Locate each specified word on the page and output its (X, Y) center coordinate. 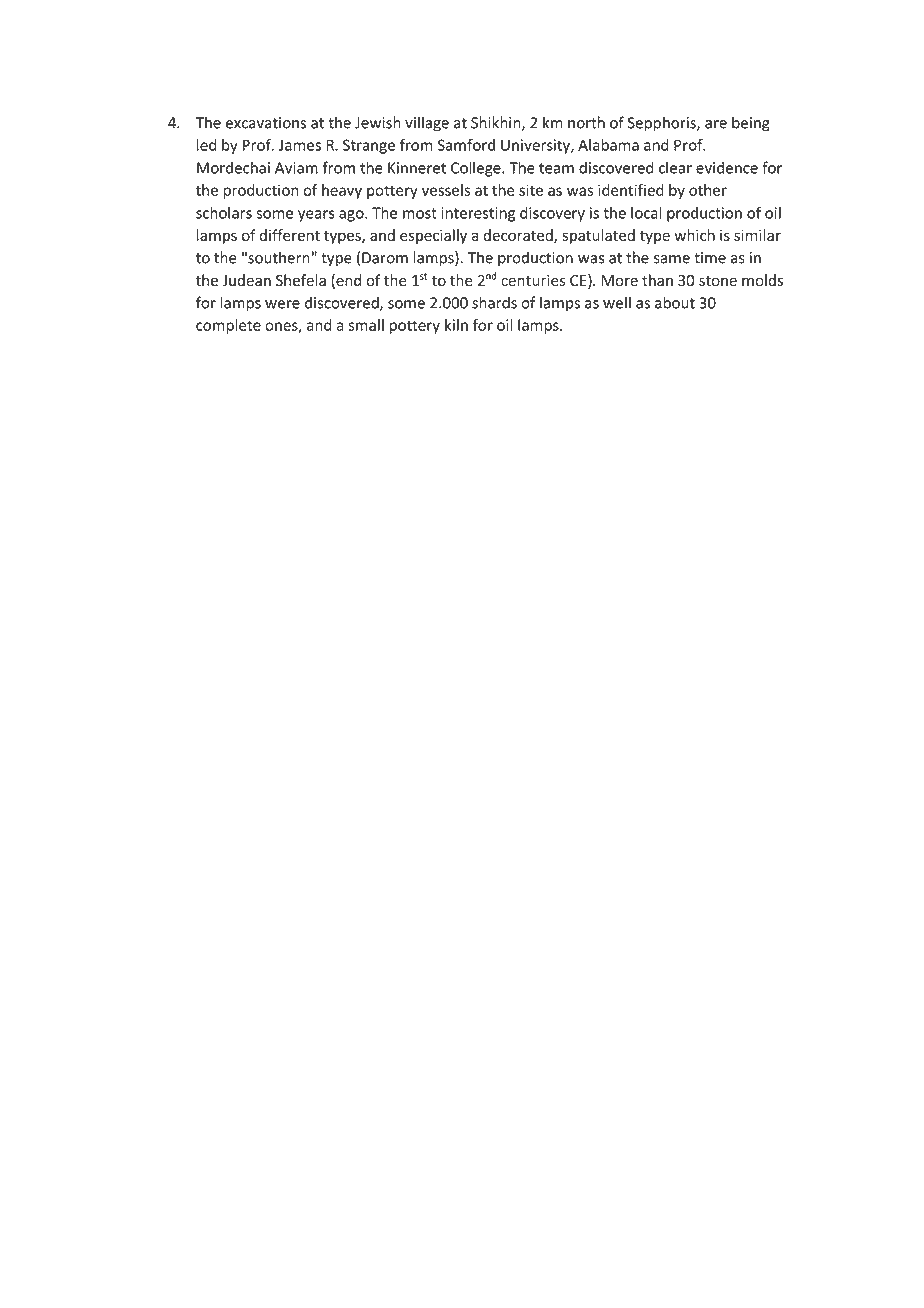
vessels (446, 190)
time (710, 258)
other (708, 190)
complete (228, 326)
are (716, 124)
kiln (456, 325)
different (290, 235)
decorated (519, 236)
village (427, 124)
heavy (342, 191)
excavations (266, 123)
